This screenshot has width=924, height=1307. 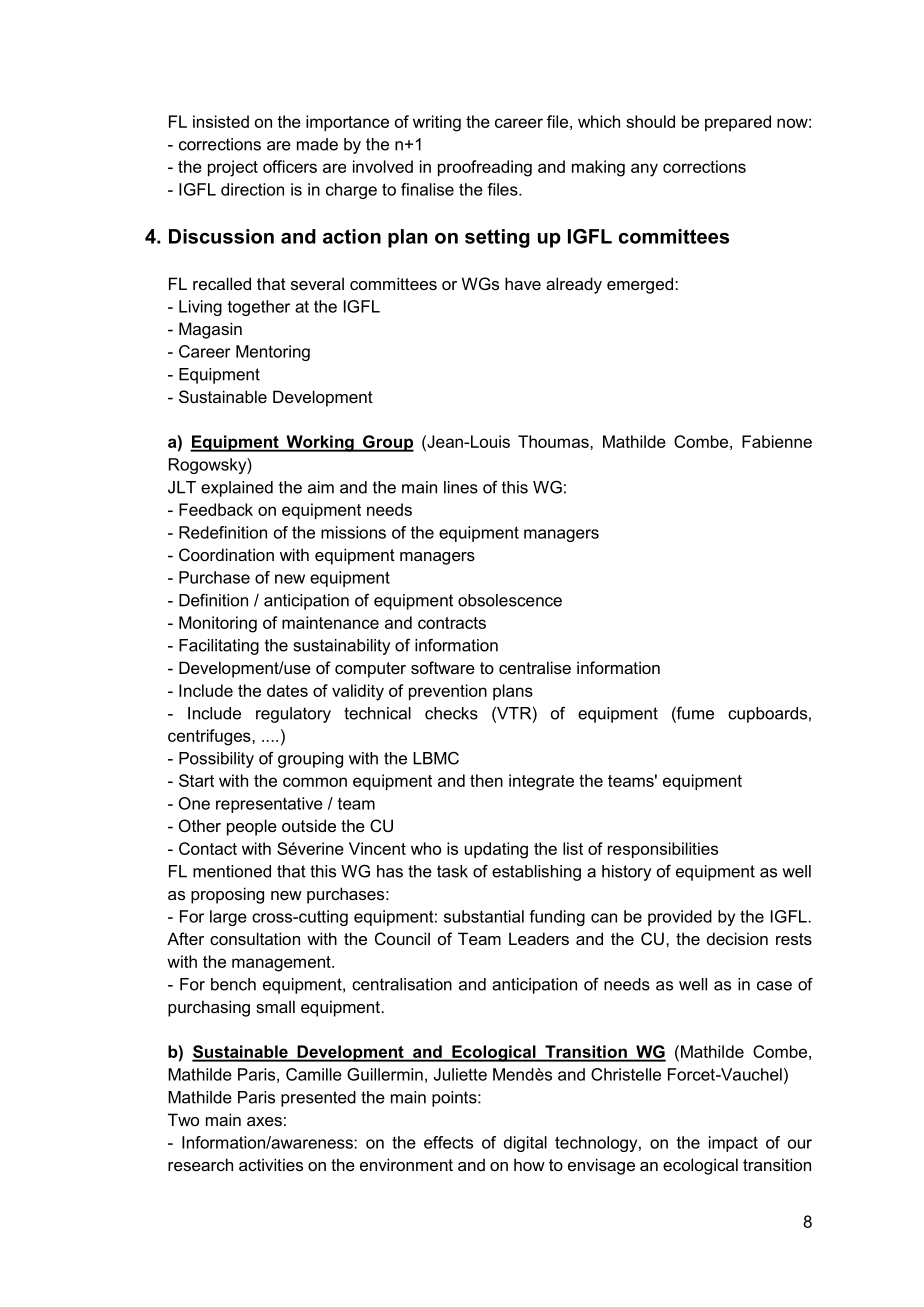 What do you see at coordinates (663, 850) in the screenshot?
I see `responsibilities` at bounding box center [663, 850].
